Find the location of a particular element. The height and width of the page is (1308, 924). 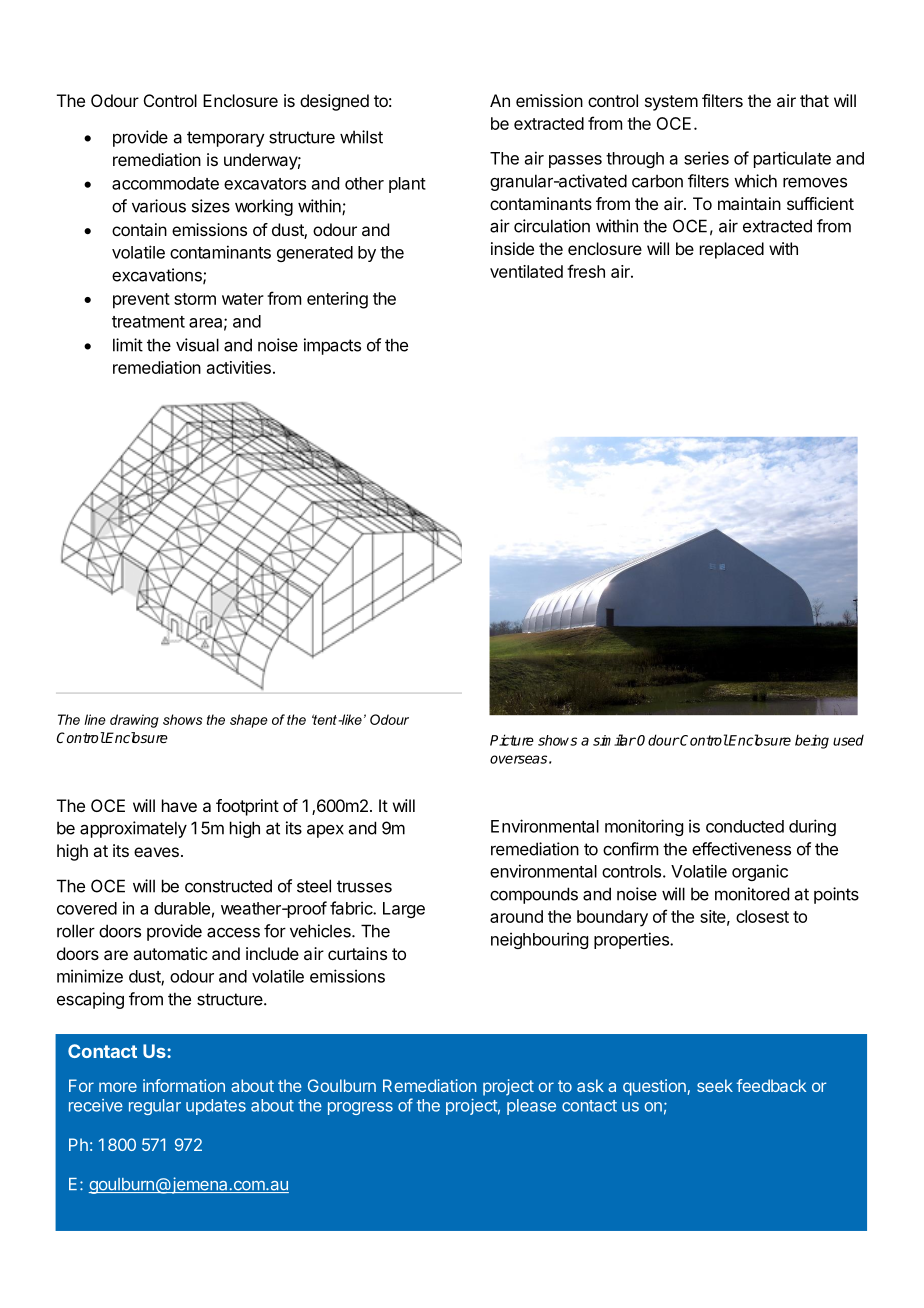

information is located at coordinates (184, 1085).
